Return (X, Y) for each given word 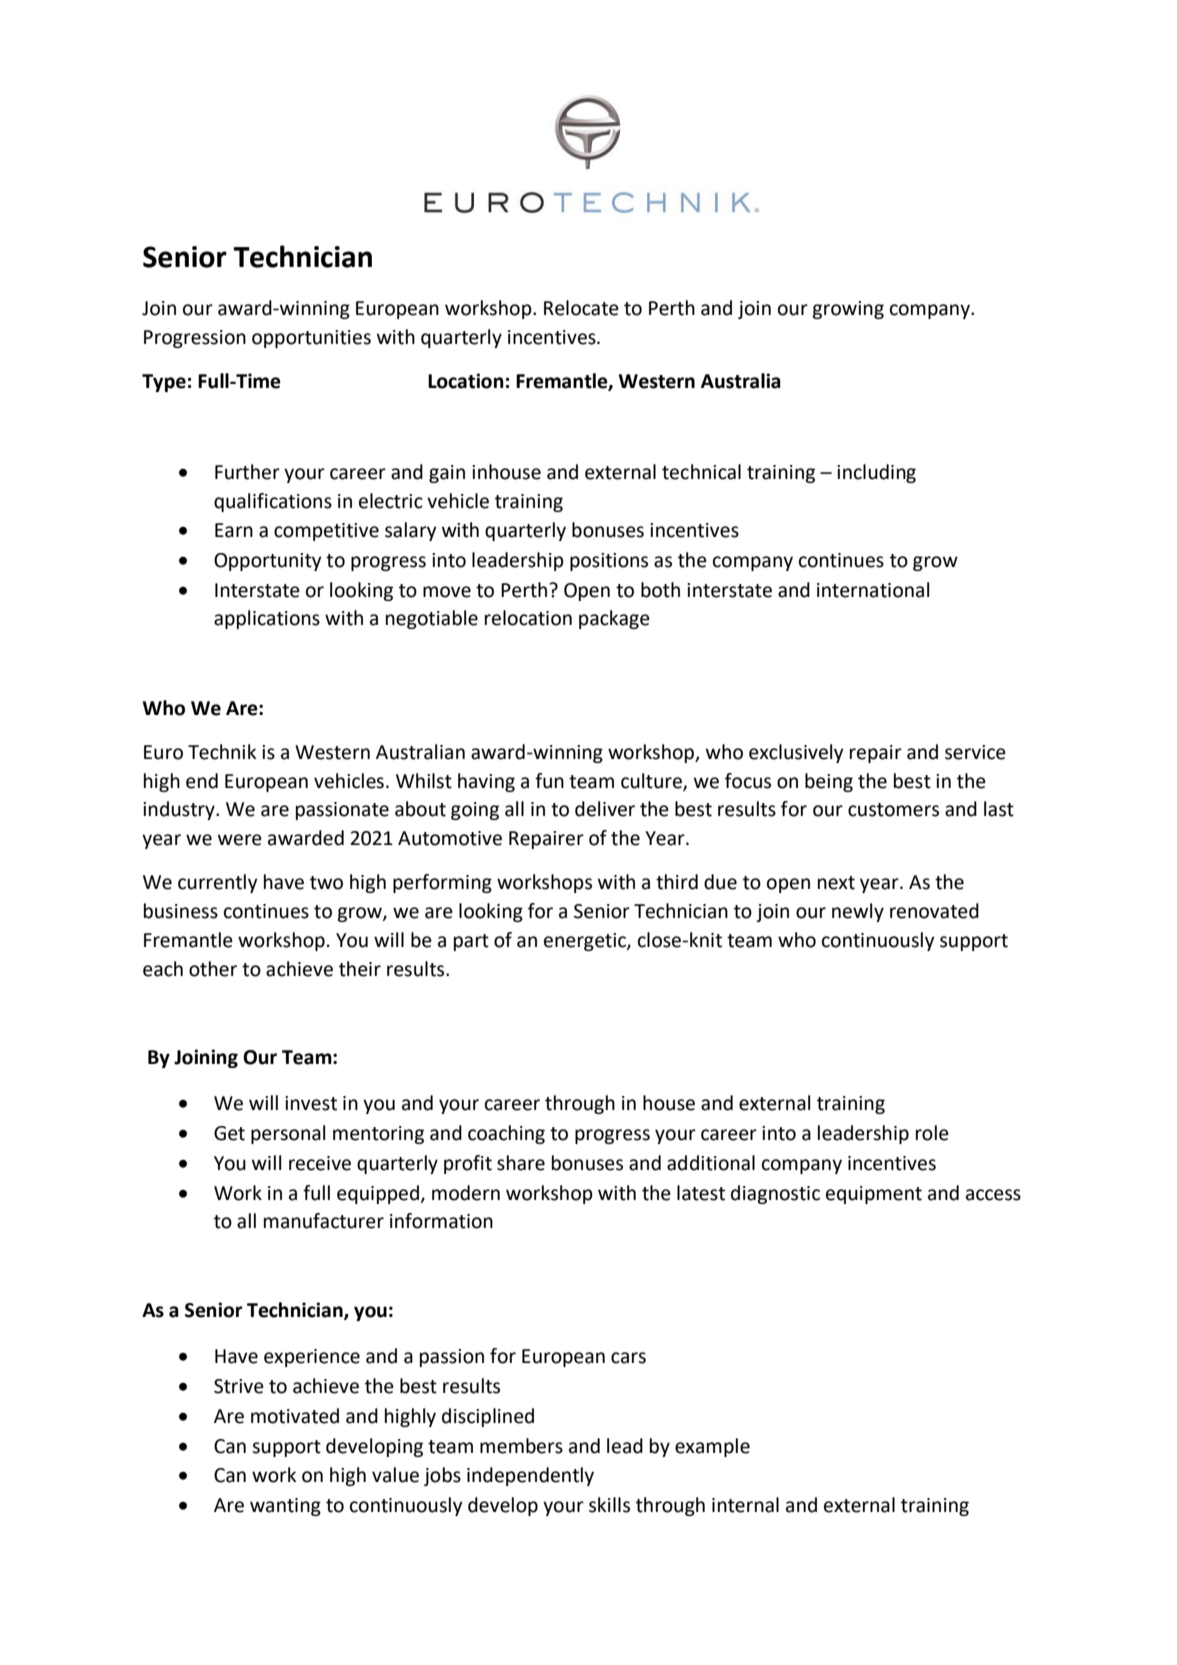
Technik (222, 752)
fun (549, 781)
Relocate (581, 308)
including (876, 473)
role (932, 1133)
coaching (506, 1134)
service (975, 752)
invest (311, 1103)
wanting (285, 1507)
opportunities (311, 339)
